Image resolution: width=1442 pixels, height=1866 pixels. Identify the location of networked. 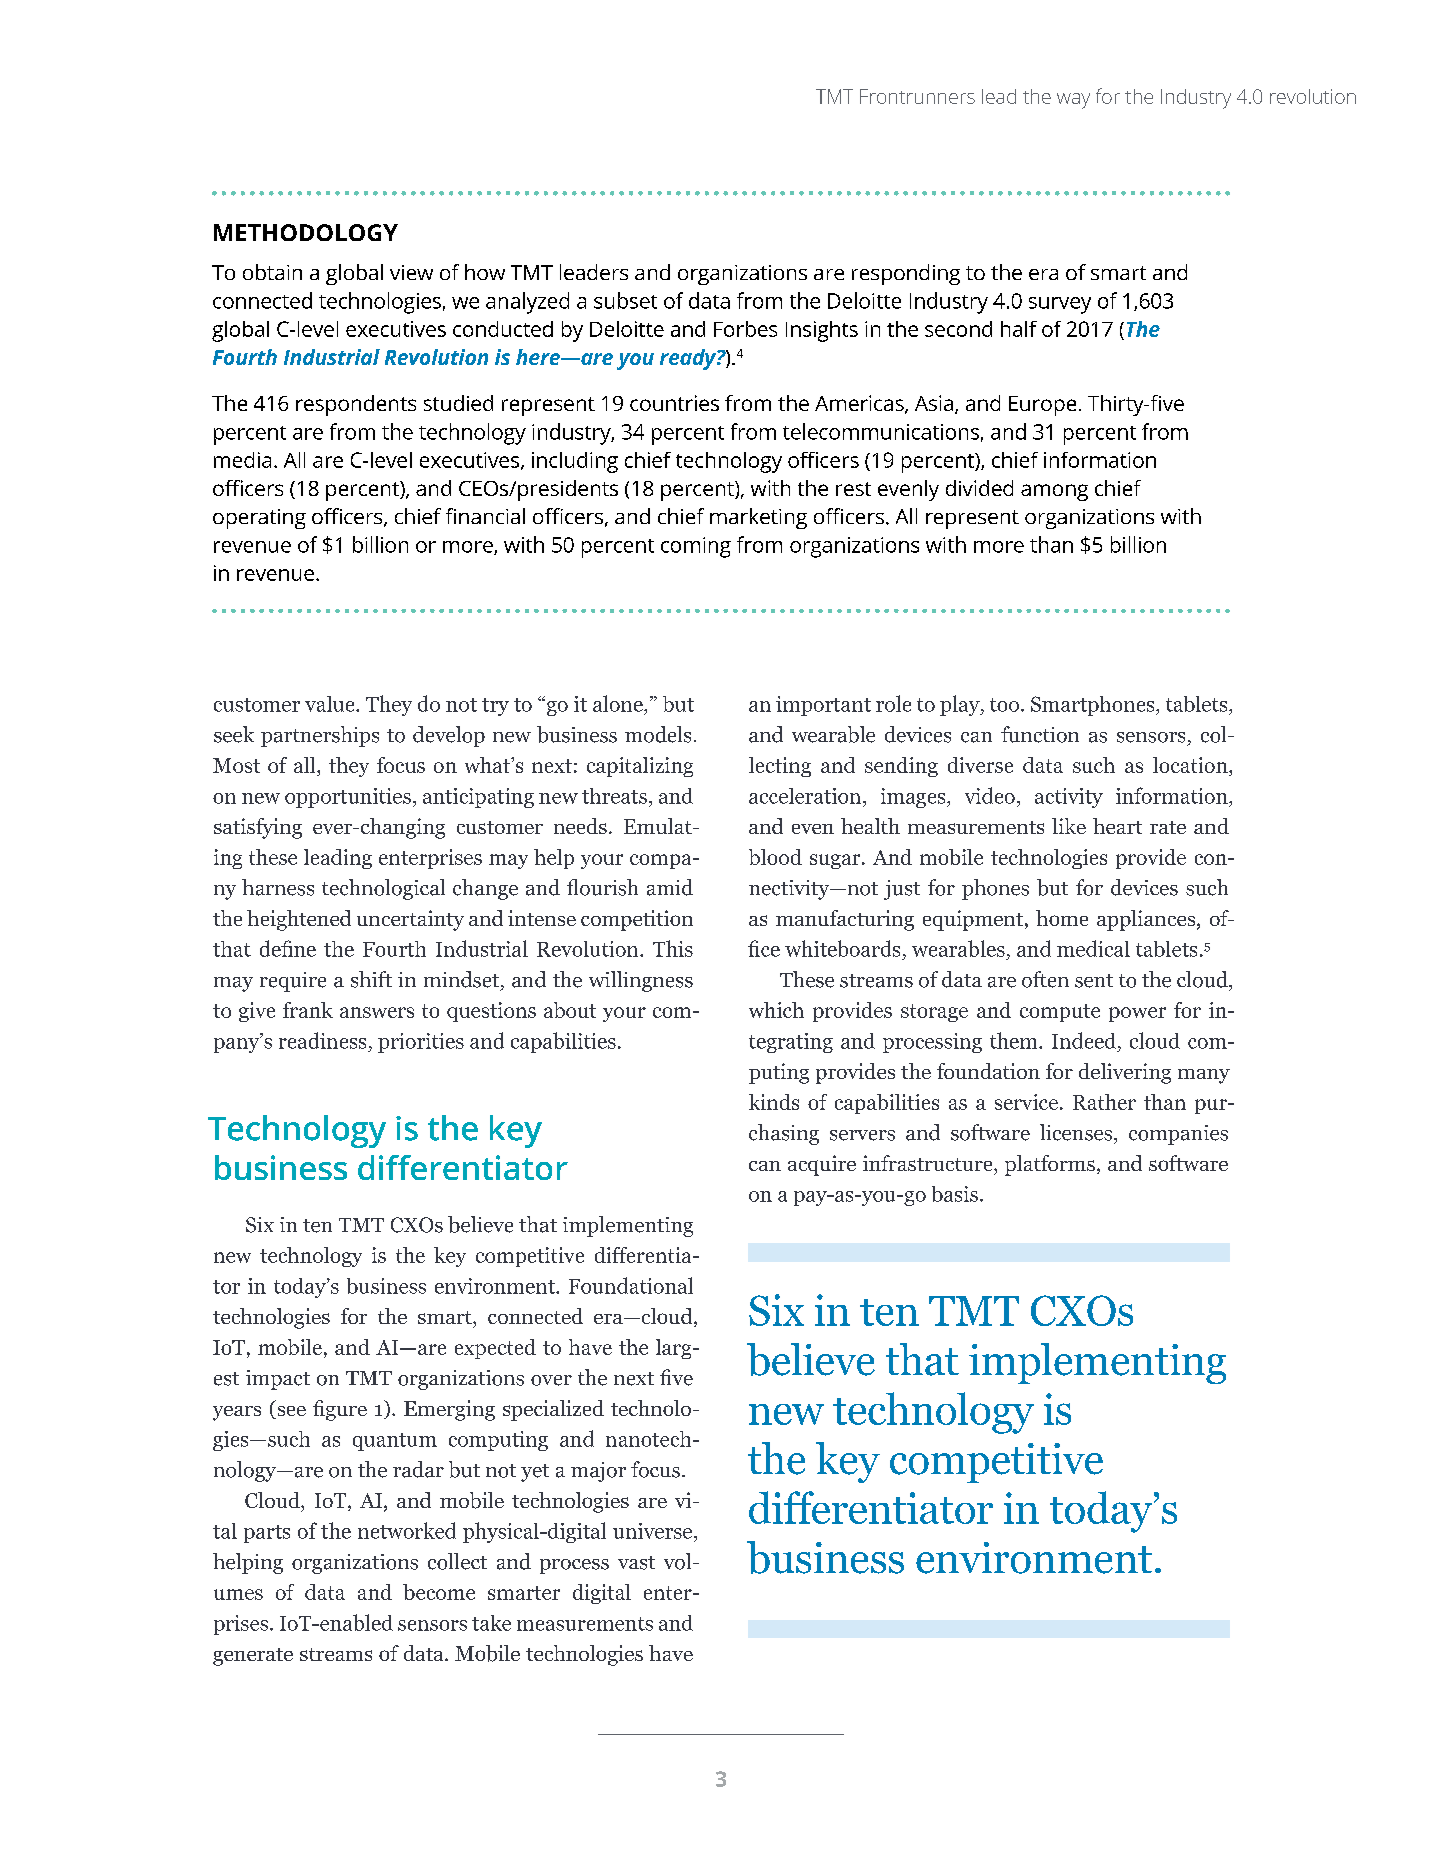
(407, 1530).
